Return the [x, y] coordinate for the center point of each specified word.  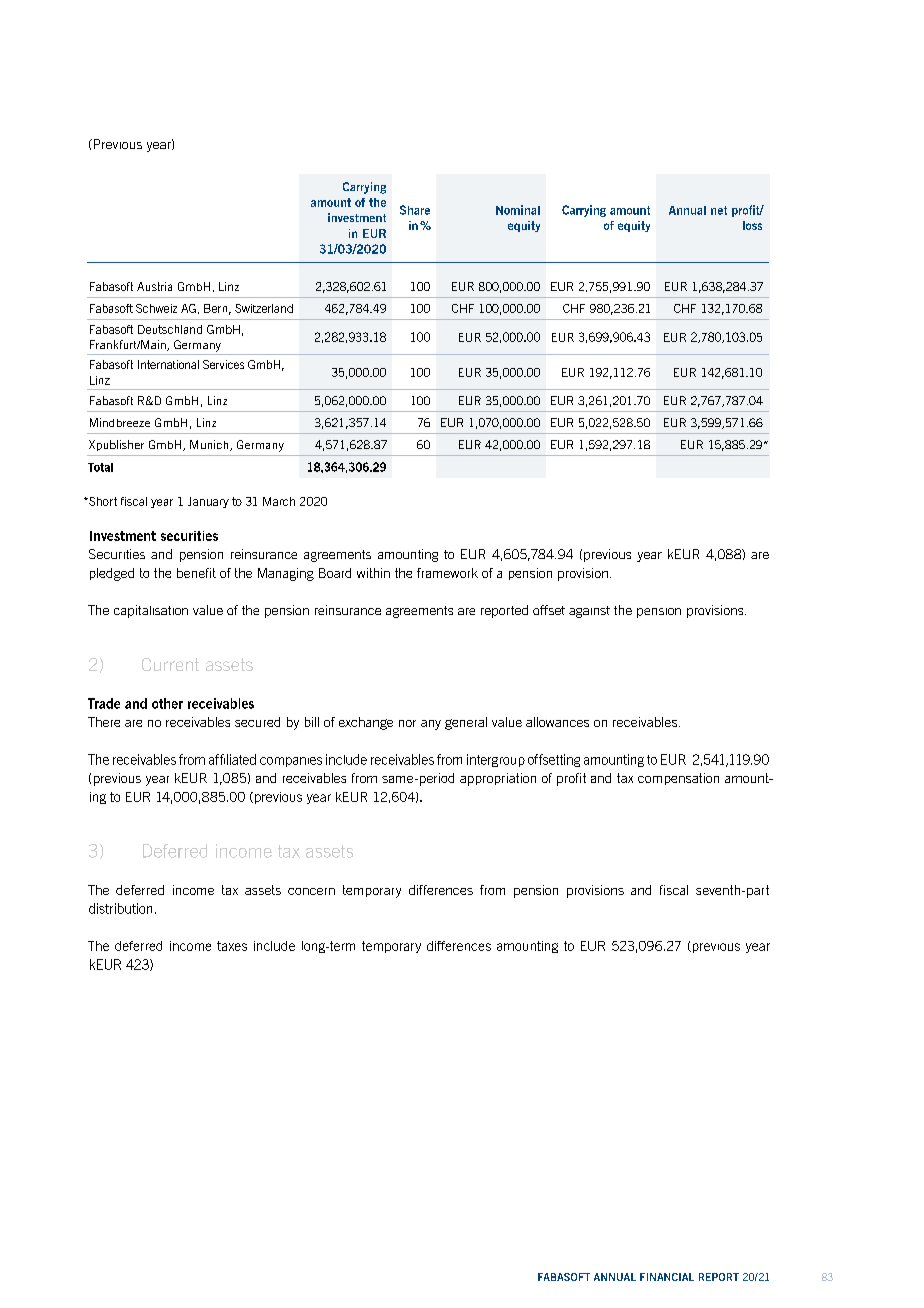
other [167, 703]
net [719, 210]
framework [447, 573]
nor [407, 723]
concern [311, 891]
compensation [678, 779]
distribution [120, 908]
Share [415, 210]
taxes [232, 946]
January [208, 502]
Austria [154, 286]
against [589, 612]
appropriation [498, 779]
